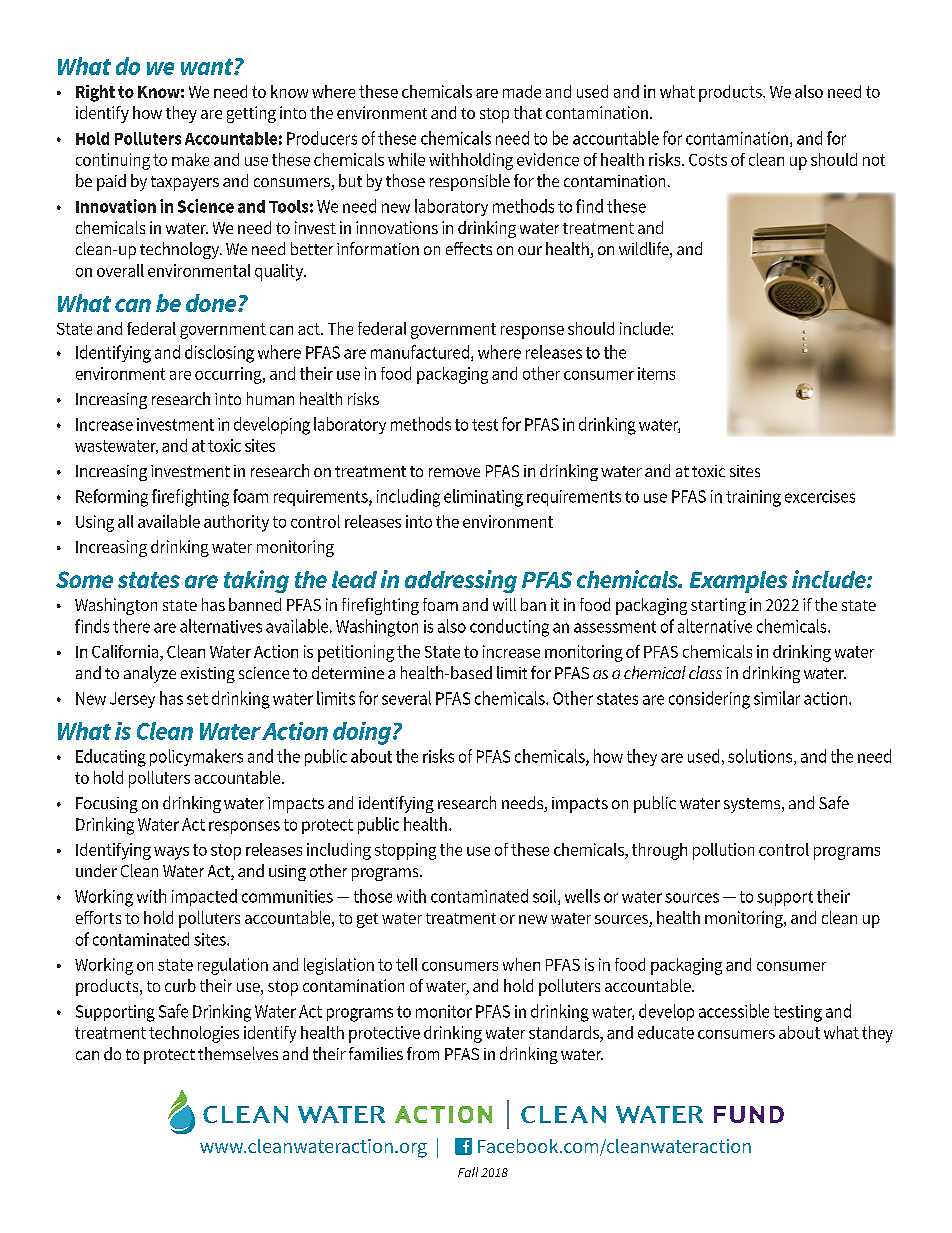 This screenshot has height=1233, width=952. Describe the element at coordinates (528, 112) in the screenshot. I see `that` at that location.
